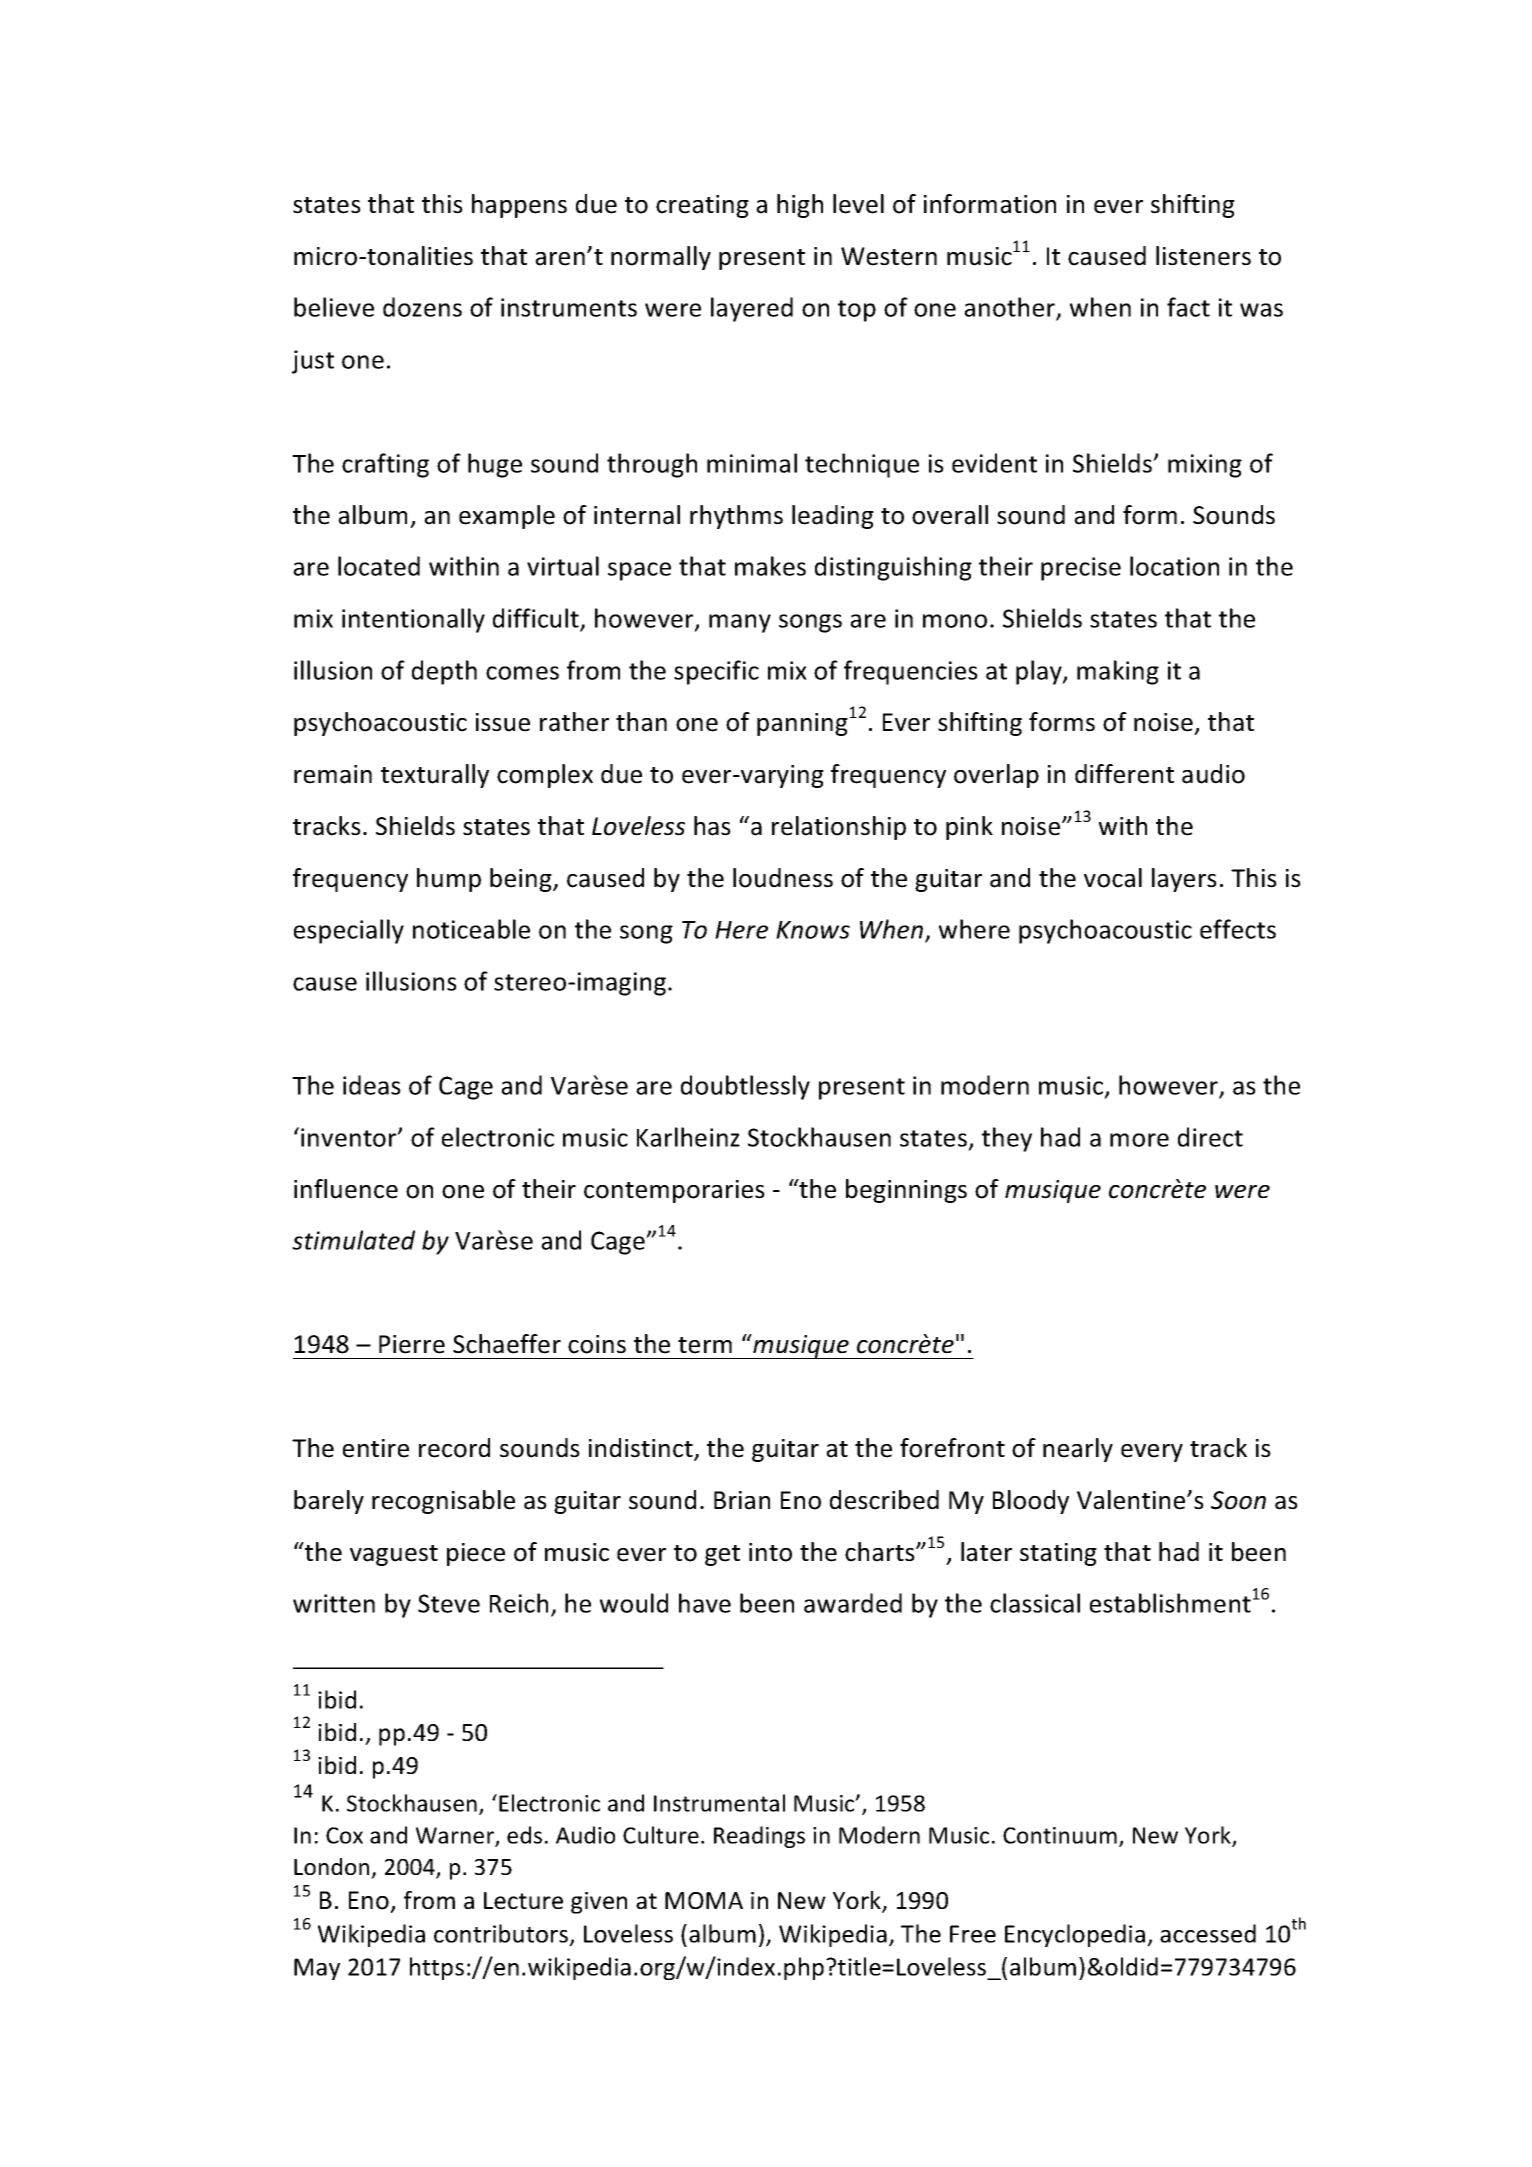 This screenshot has width=1532, height=2167. Describe the element at coordinates (742, 1500) in the screenshot. I see `Brian` at that location.
